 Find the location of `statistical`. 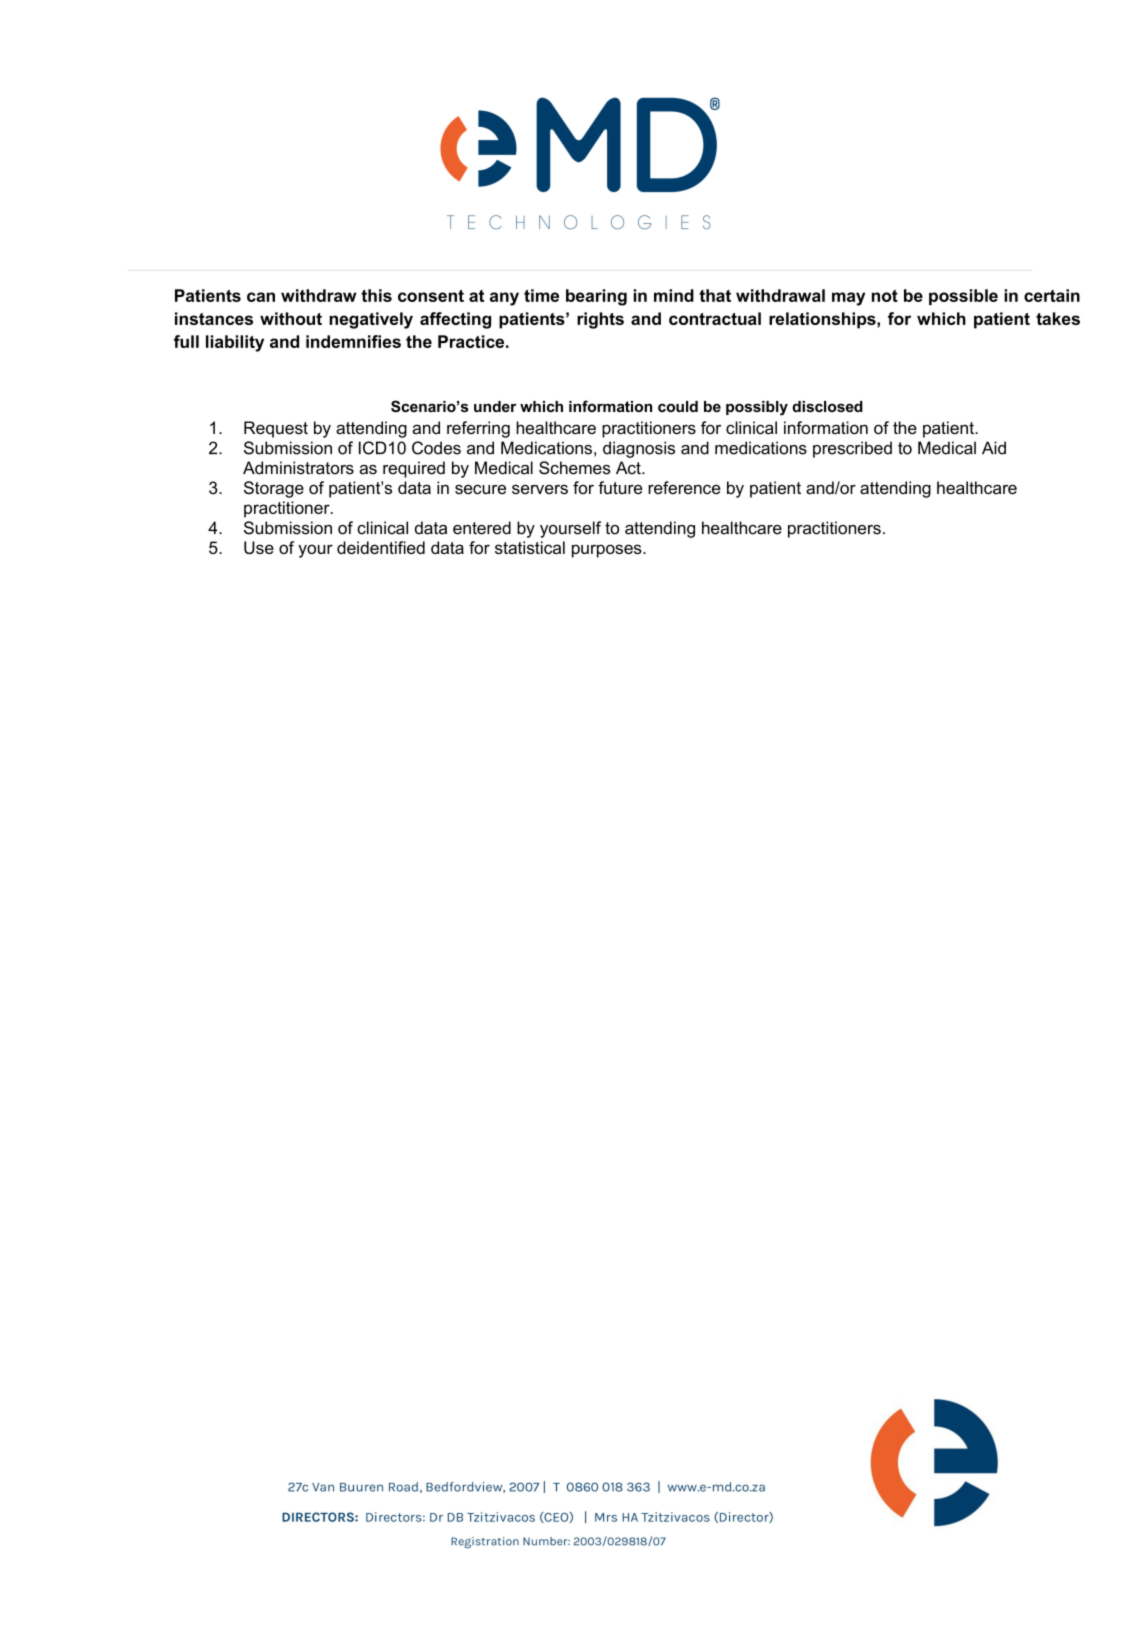

statistical is located at coordinates (530, 547).
